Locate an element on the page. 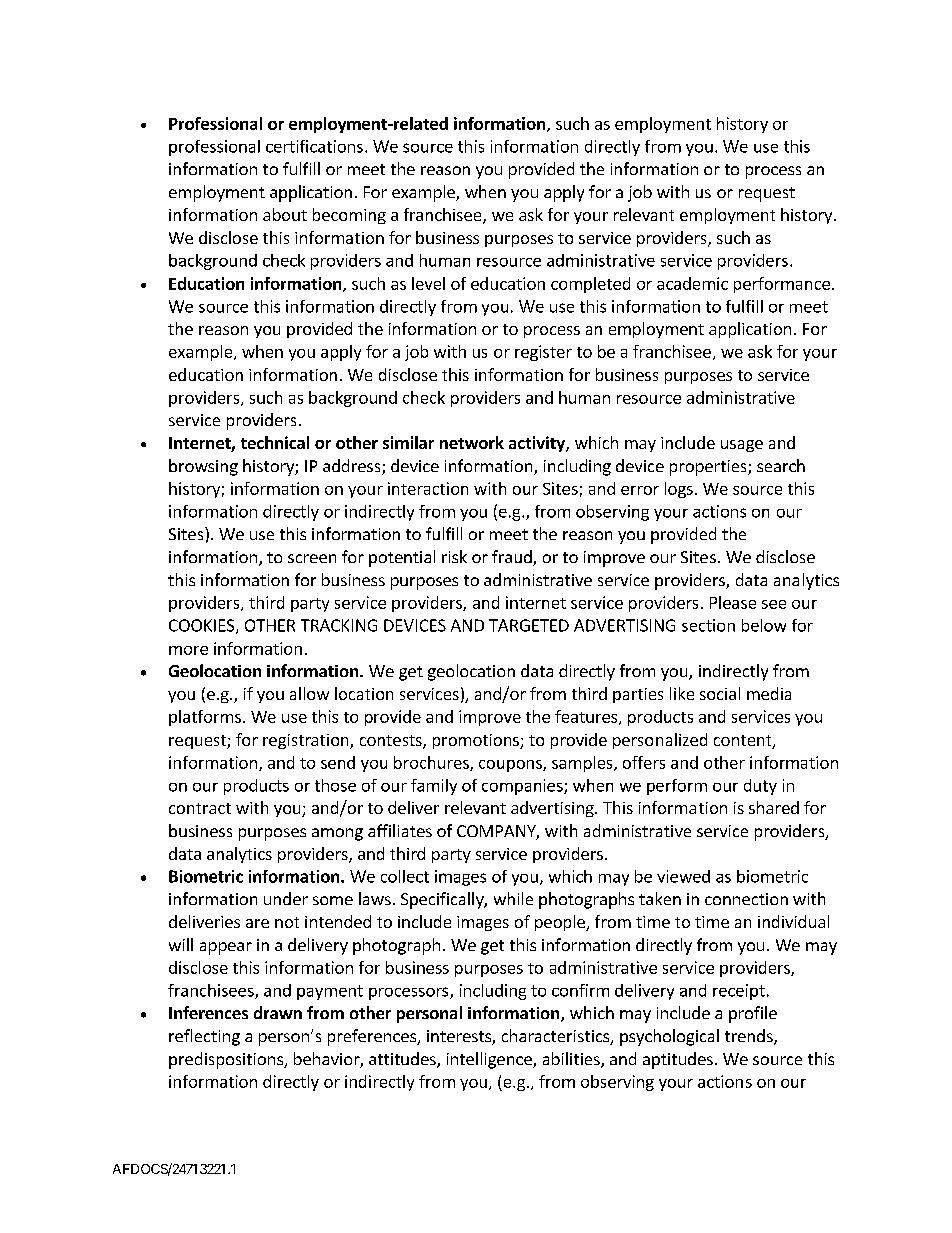  Please is located at coordinates (733, 602).
